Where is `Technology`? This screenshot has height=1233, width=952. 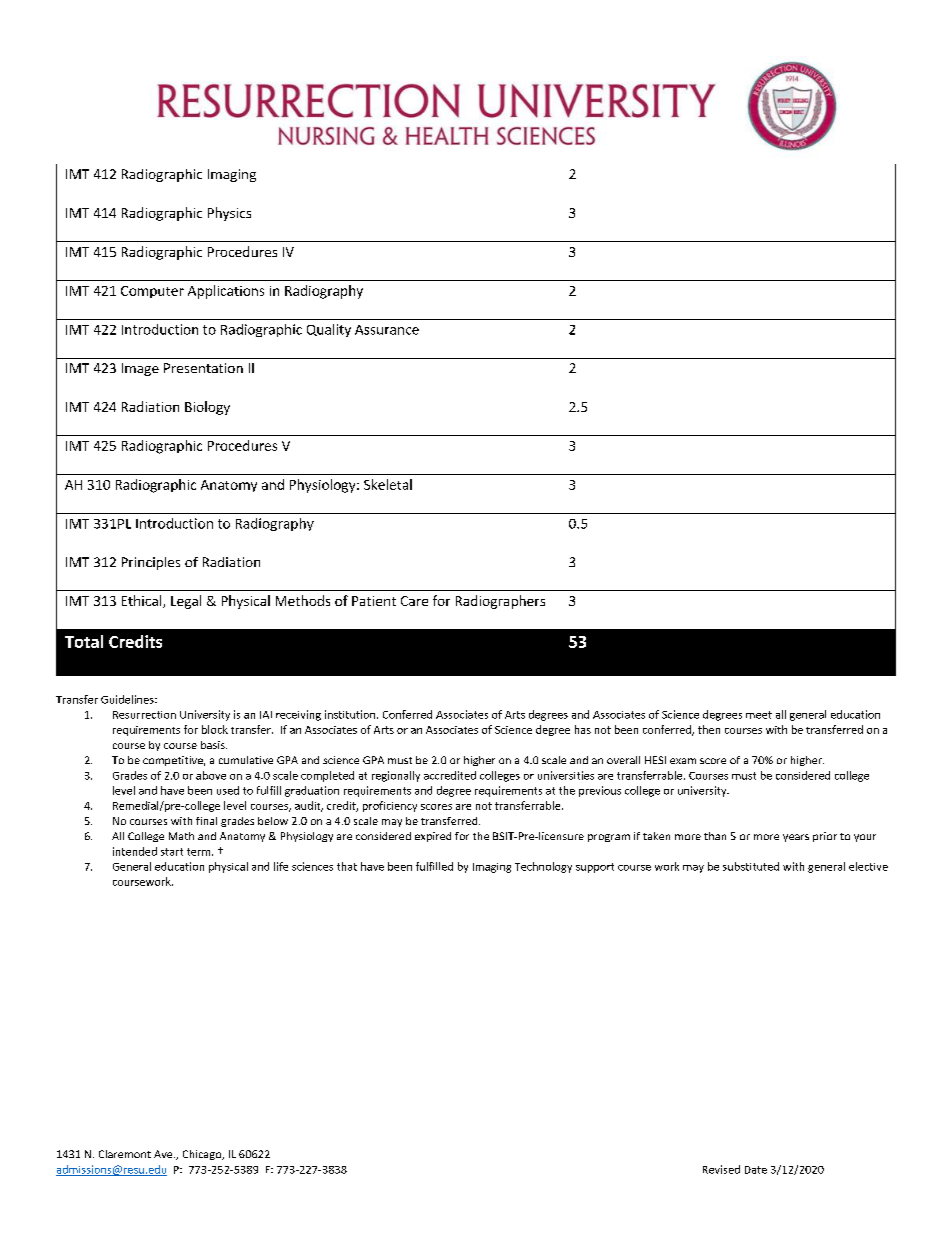 Technology is located at coordinates (543, 867).
